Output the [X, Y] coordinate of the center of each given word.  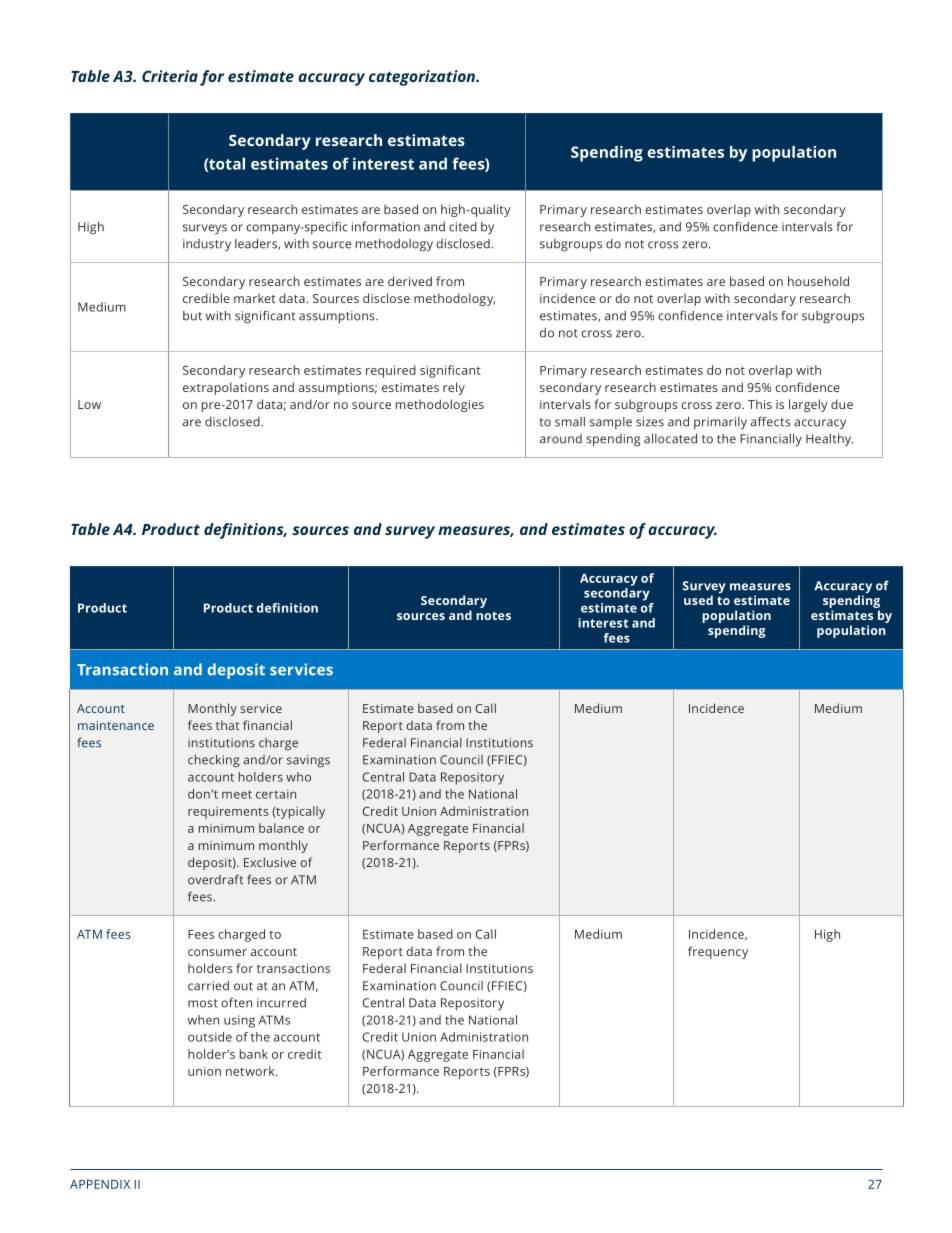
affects [770, 422]
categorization [423, 78]
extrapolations [226, 388]
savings [308, 761]
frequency [718, 952]
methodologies [440, 405]
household [818, 281]
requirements [228, 813]
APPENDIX [100, 1184]
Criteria [170, 76]
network [251, 1071]
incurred [281, 1003]
